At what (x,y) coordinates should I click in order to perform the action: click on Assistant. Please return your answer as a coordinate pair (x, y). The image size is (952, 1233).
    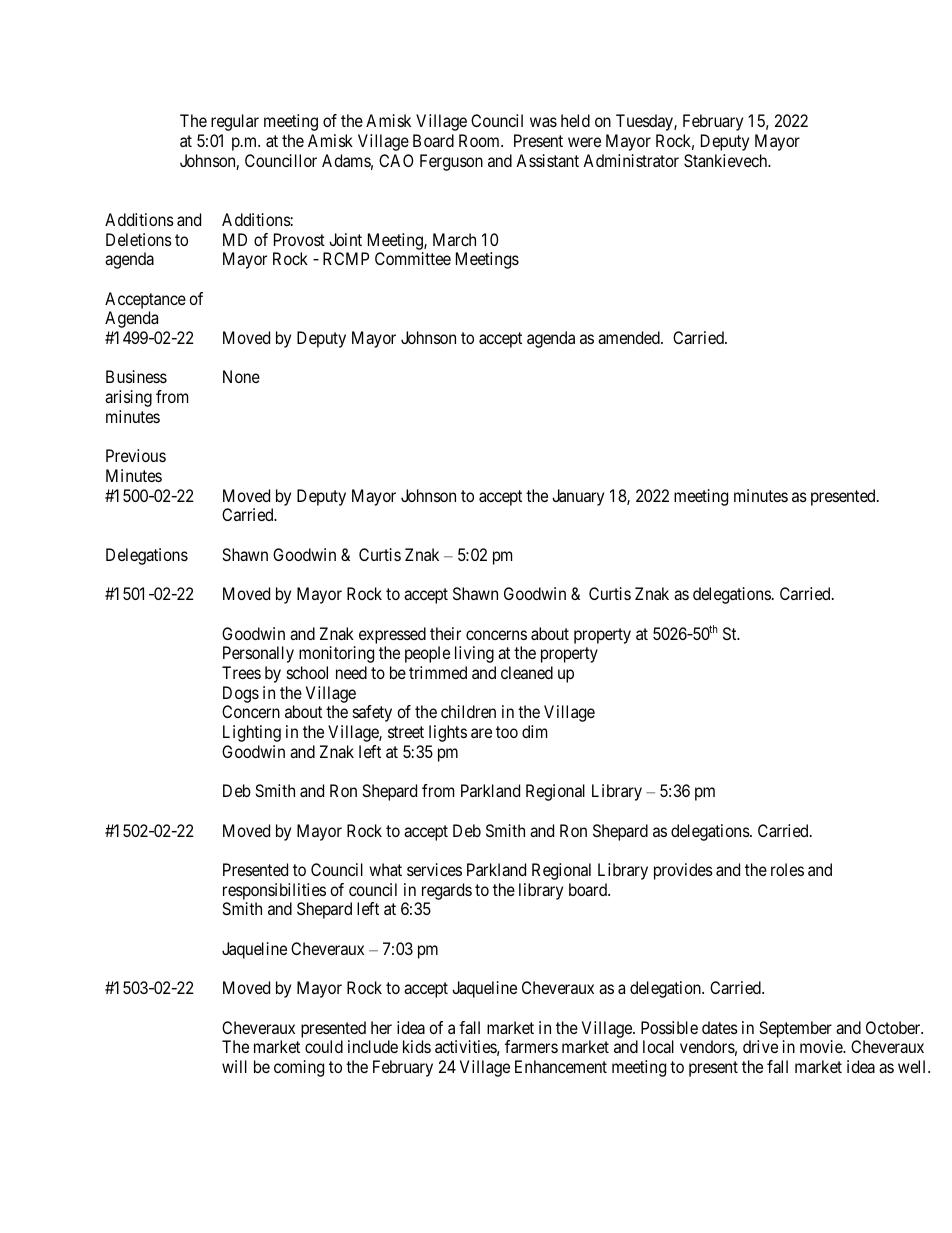
    Looking at the image, I should click on (547, 160).
